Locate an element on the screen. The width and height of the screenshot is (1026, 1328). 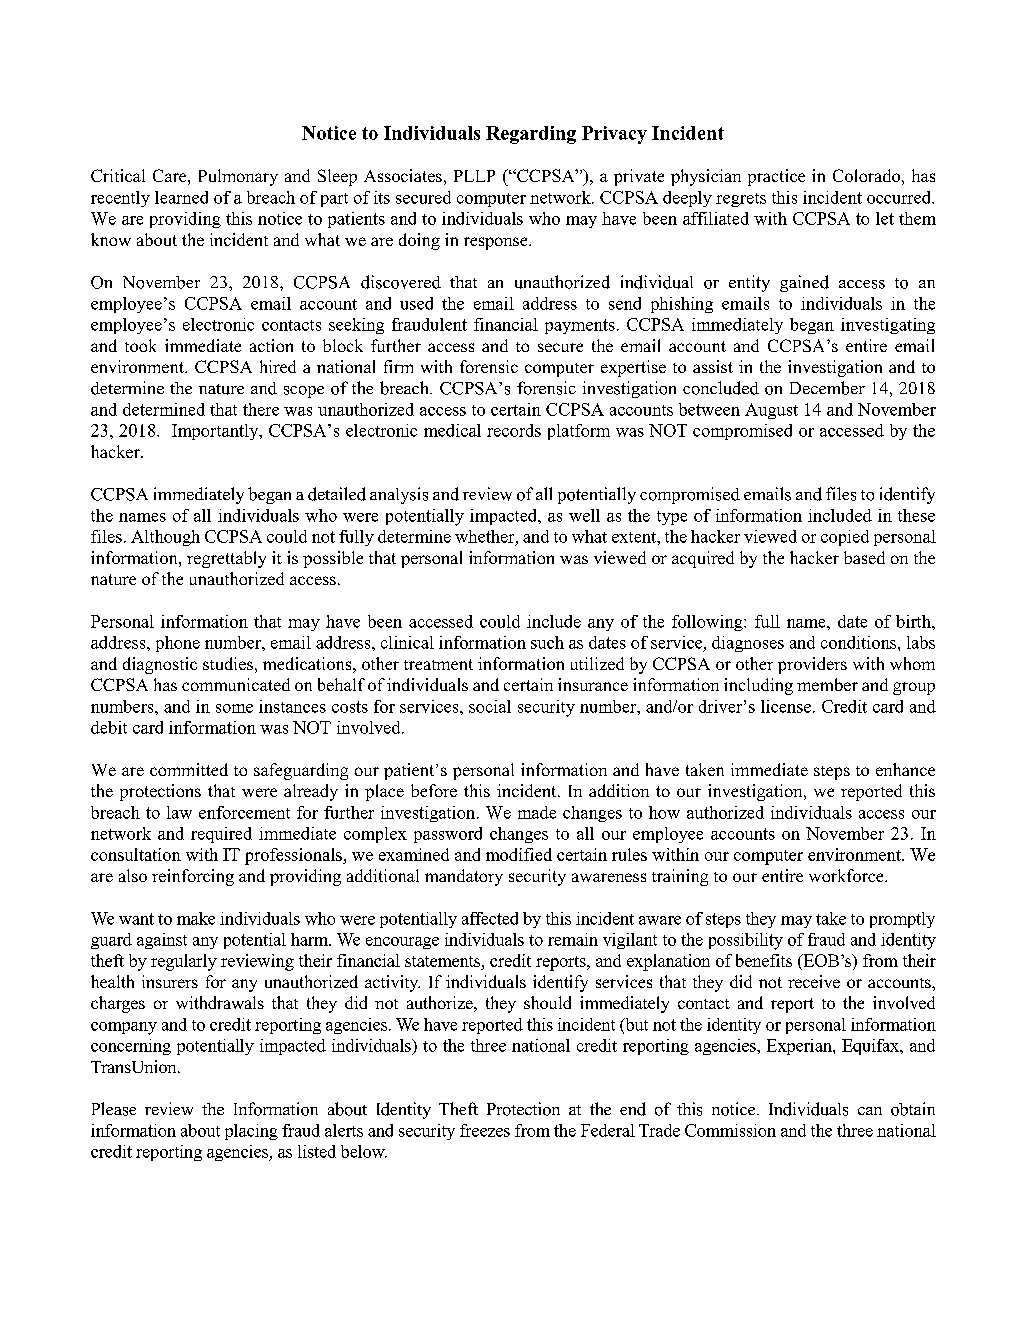
Regarding is located at coordinates (531, 135).
